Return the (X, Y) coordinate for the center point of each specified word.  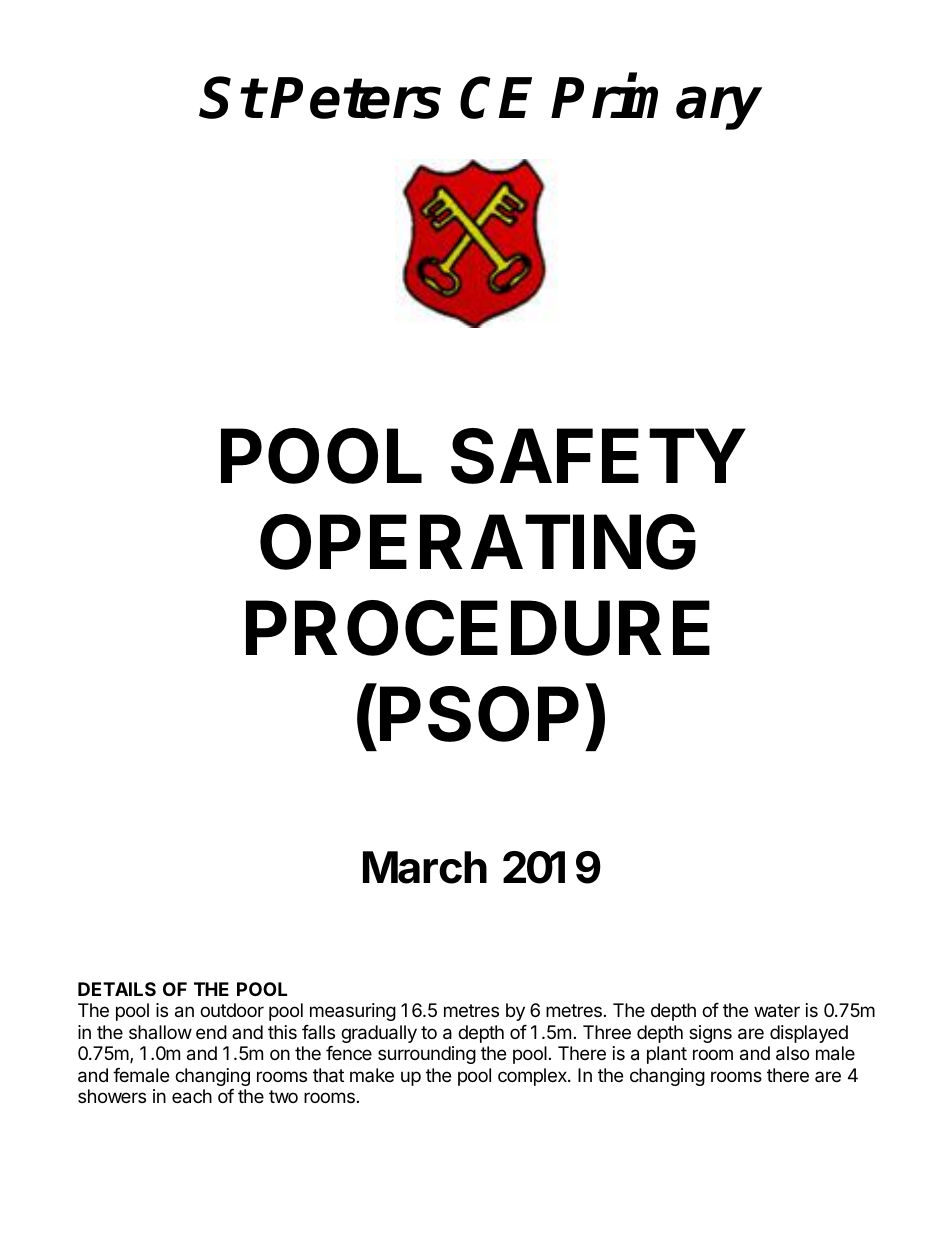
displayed (809, 1034)
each (192, 1096)
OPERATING (478, 542)
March (425, 867)
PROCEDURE (478, 628)
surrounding (427, 1055)
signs (710, 1034)
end (211, 1032)
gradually (379, 1034)
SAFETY (598, 456)
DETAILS (117, 989)
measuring (353, 1012)
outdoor (232, 1010)
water (777, 1011)
